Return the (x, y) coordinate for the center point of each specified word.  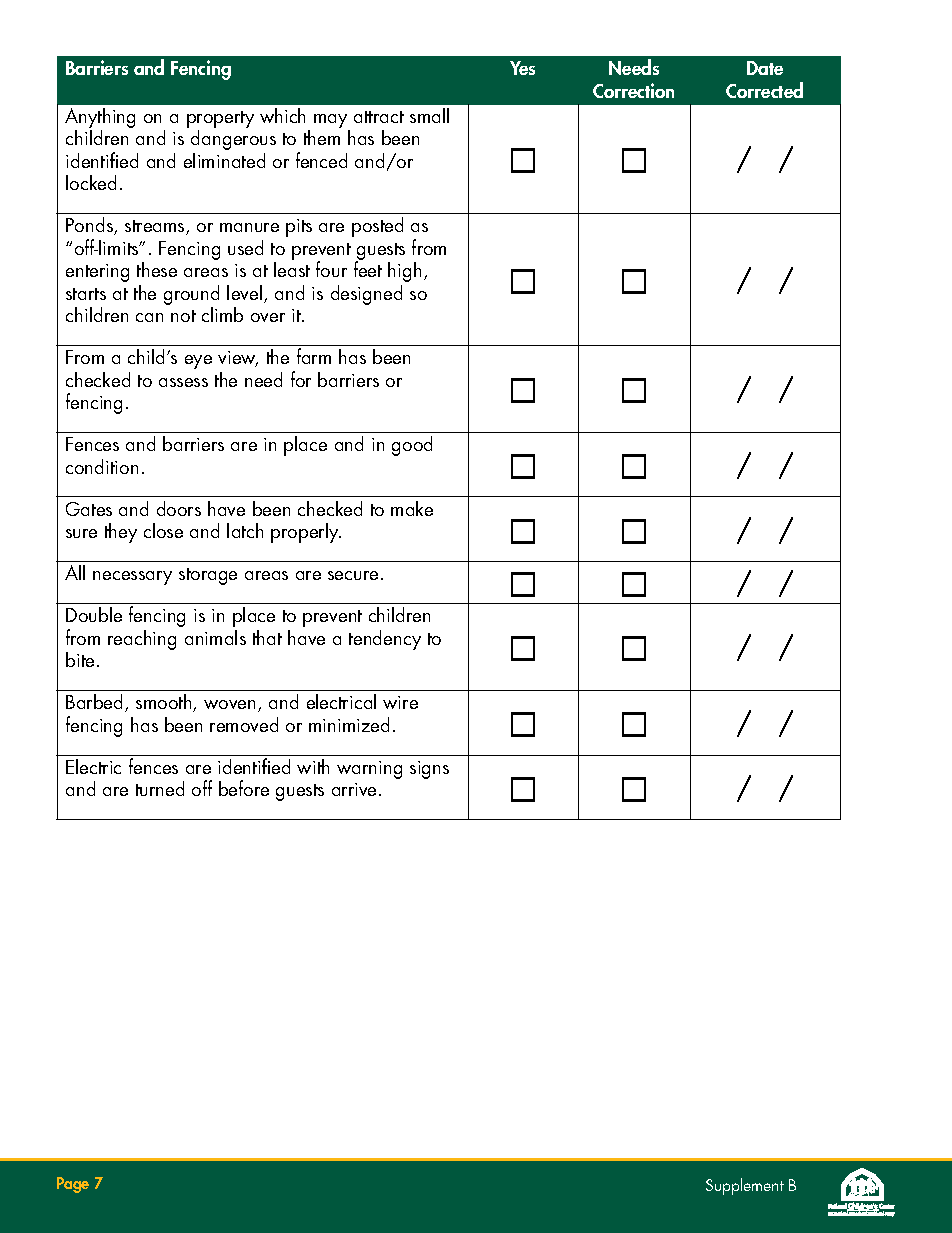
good (412, 446)
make (412, 508)
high (404, 272)
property (220, 121)
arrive (356, 789)
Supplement (745, 1186)
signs (429, 770)
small (429, 115)
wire (400, 702)
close (163, 530)
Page (73, 1185)
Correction (633, 90)
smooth (165, 703)
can (149, 317)
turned (160, 788)
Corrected (764, 90)
